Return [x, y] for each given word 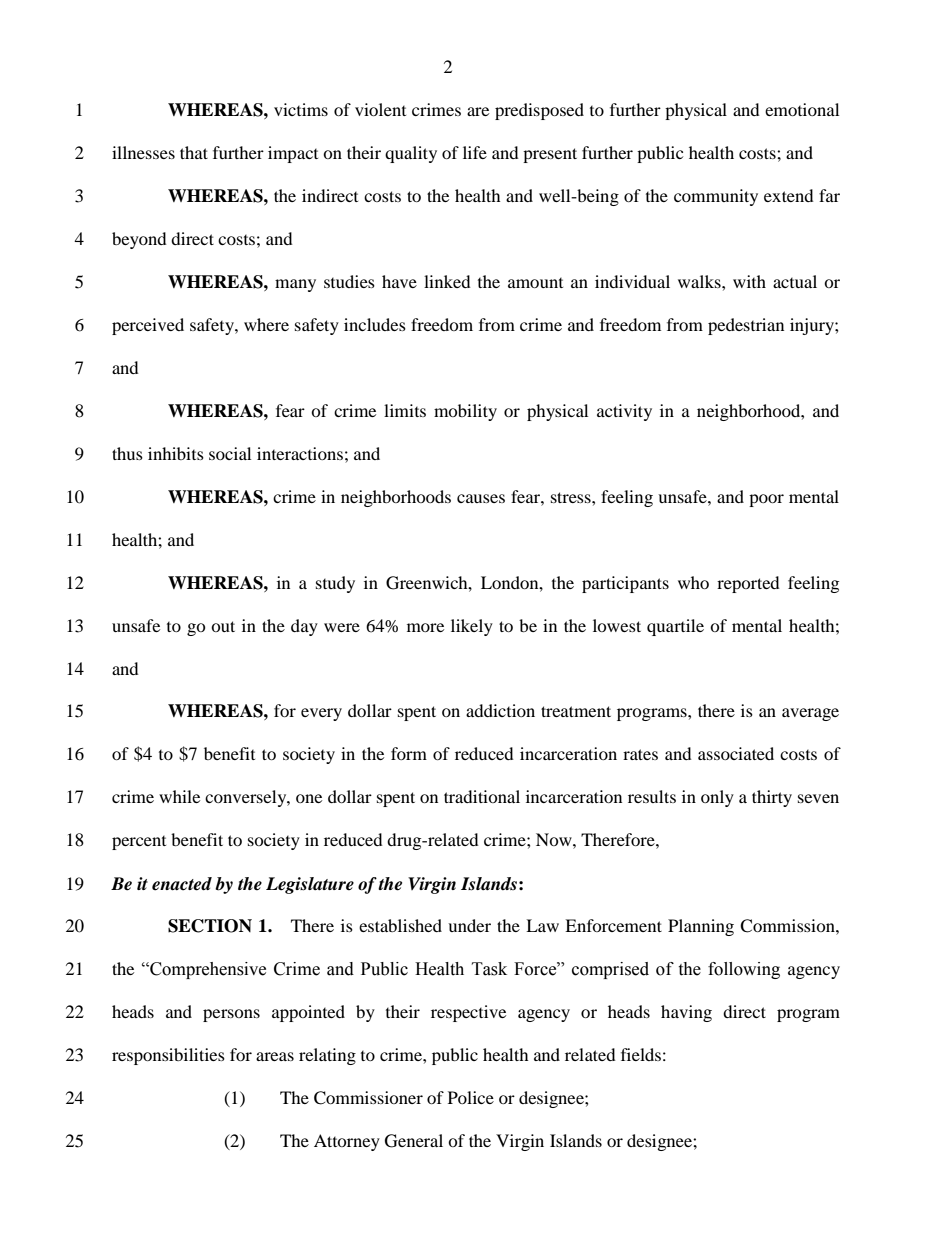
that [194, 152]
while [179, 796]
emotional [802, 109]
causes [481, 498]
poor [766, 500]
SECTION [210, 926]
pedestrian [746, 326]
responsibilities [168, 1056]
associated [736, 753]
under [469, 925]
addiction [500, 710]
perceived [148, 326]
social [230, 453]
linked [447, 281]
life [475, 152]
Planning [701, 927]
